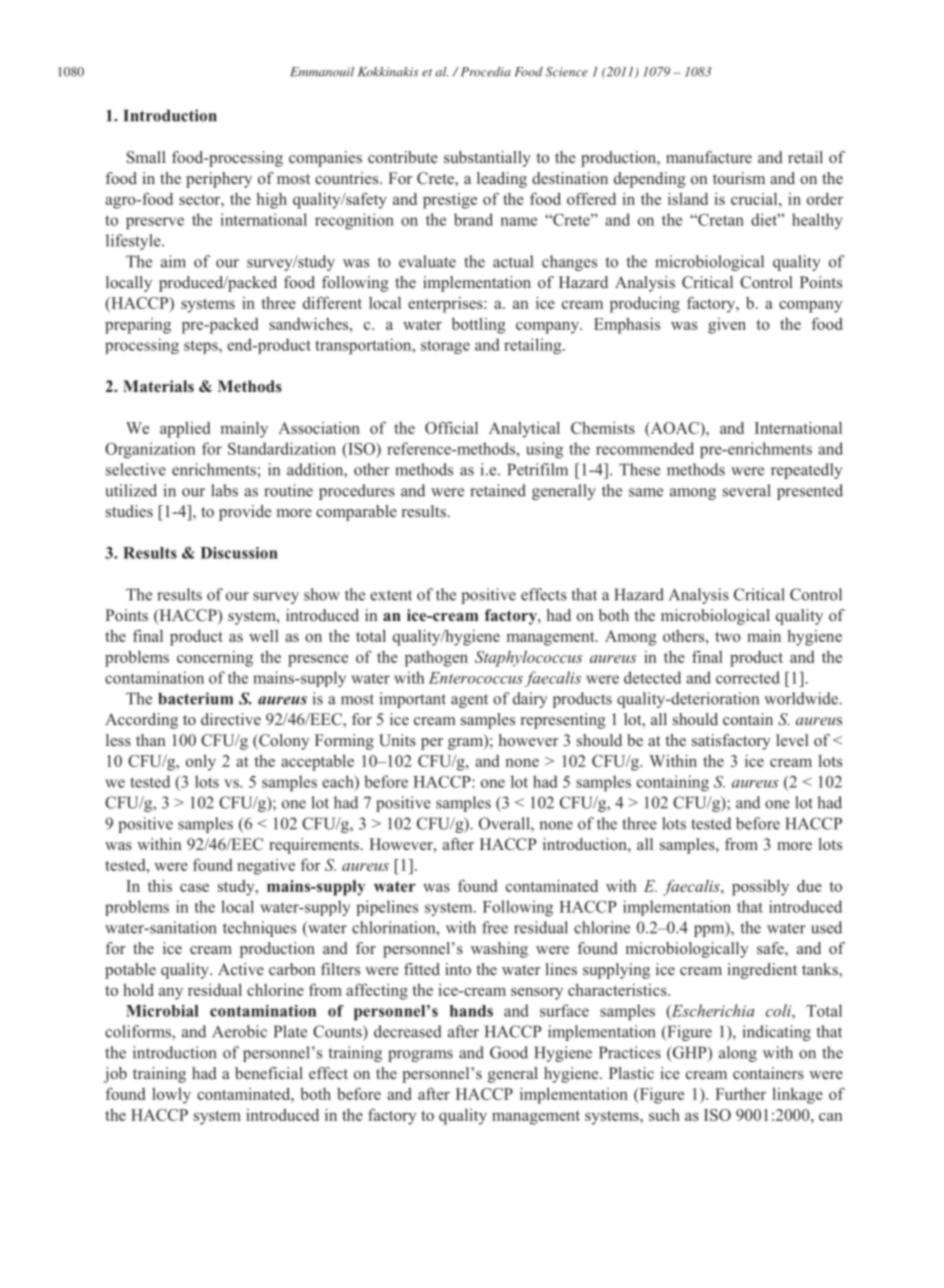 Image resolution: width=944 pixels, height=1288 pixels. What do you see at coordinates (709, 157) in the screenshot?
I see `manufacture` at bounding box center [709, 157].
